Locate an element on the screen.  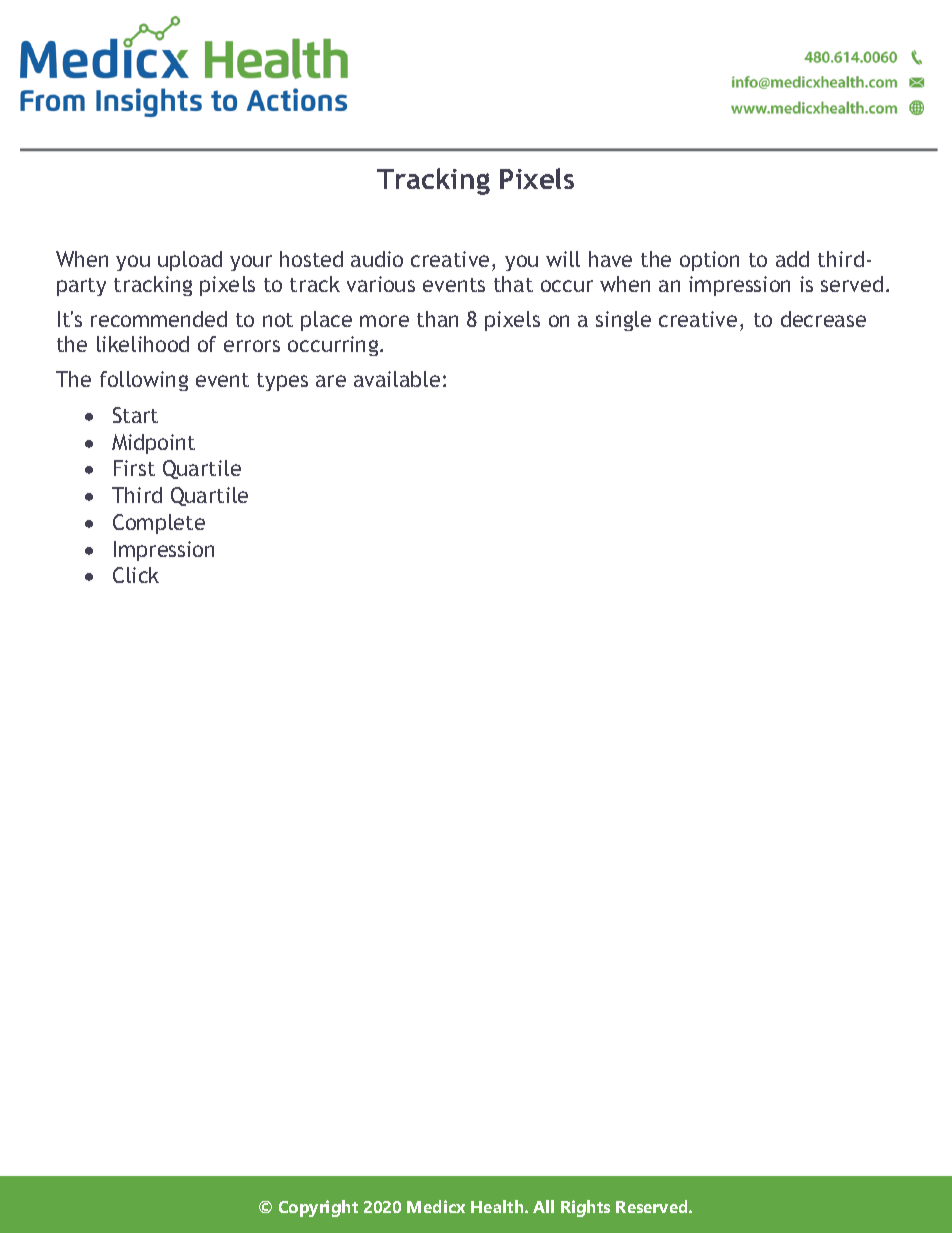
available is located at coordinates (397, 379).
